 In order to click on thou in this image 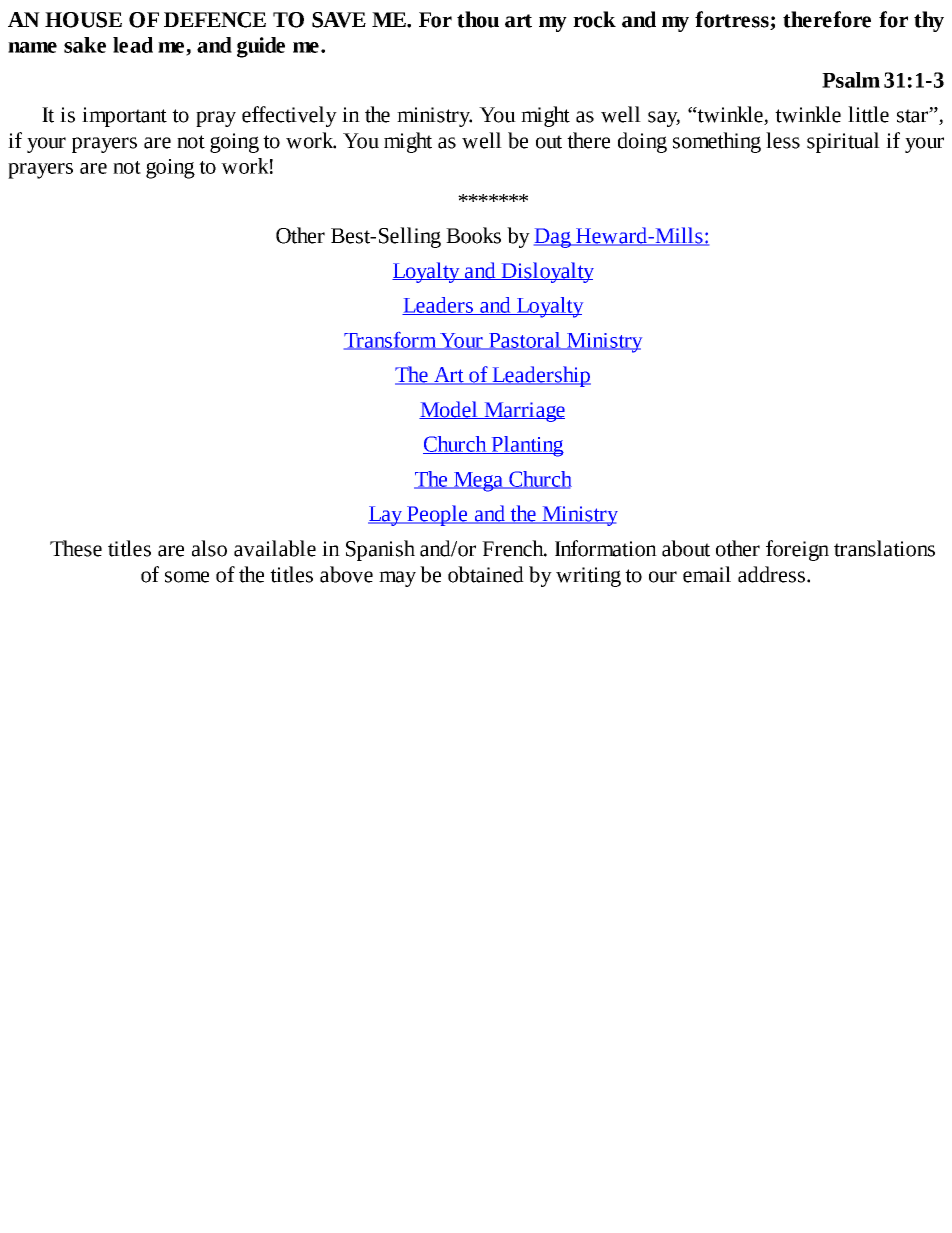, I will do `click(478, 19)`.
